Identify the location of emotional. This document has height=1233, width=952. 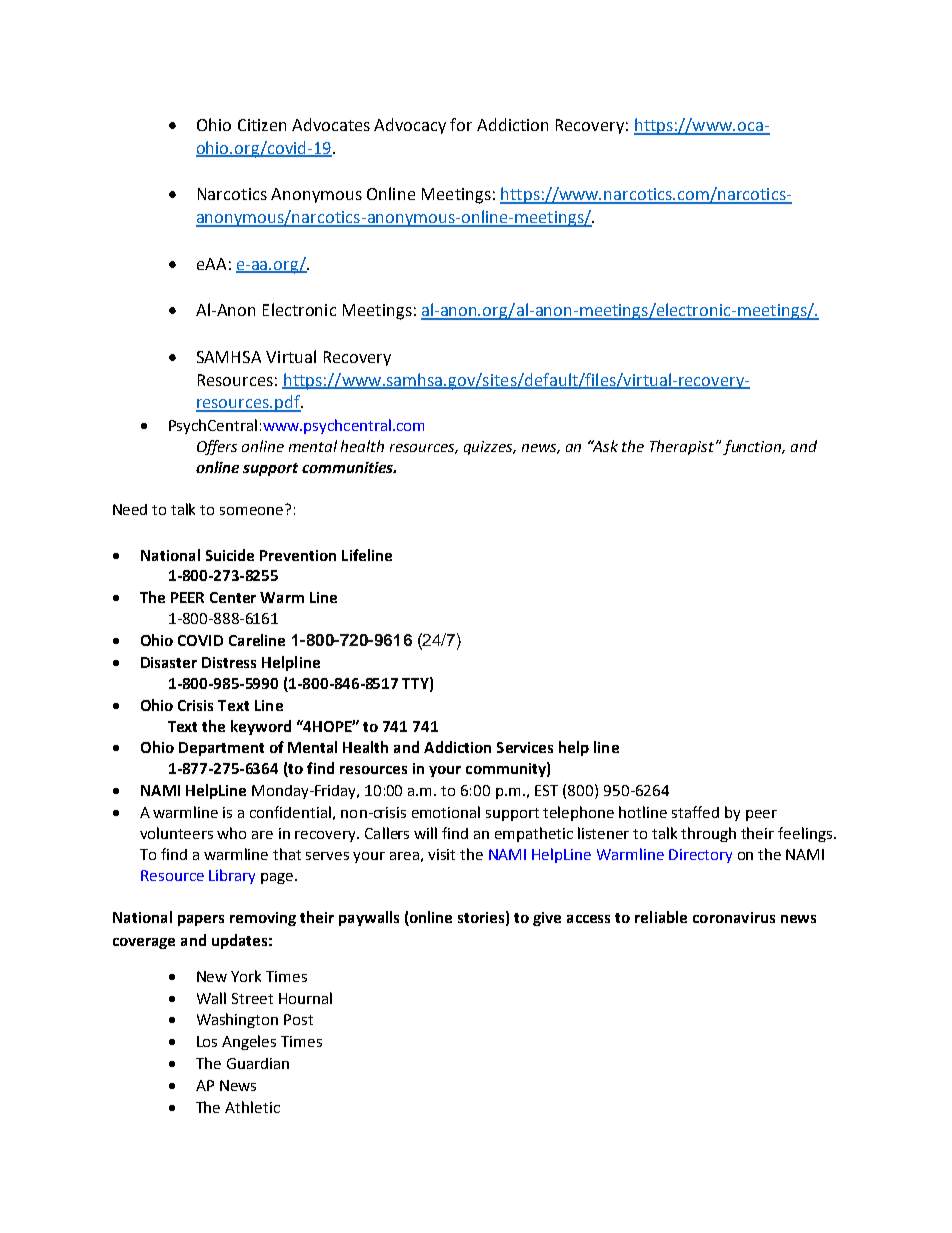
(446, 812).
